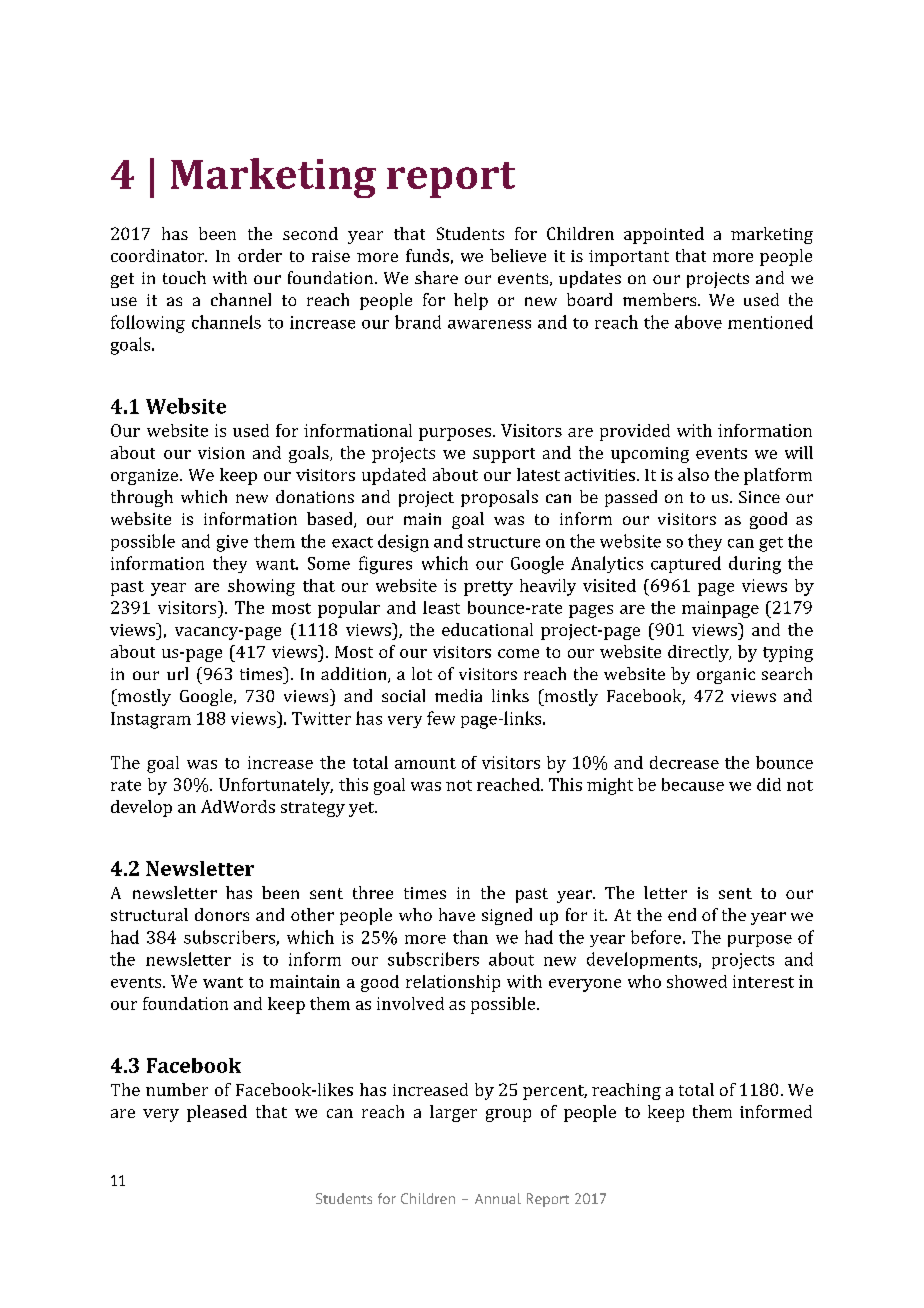 The height and width of the screenshot is (1308, 924). What do you see at coordinates (217, 1113) in the screenshot?
I see `pleased` at bounding box center [217, 1113].
